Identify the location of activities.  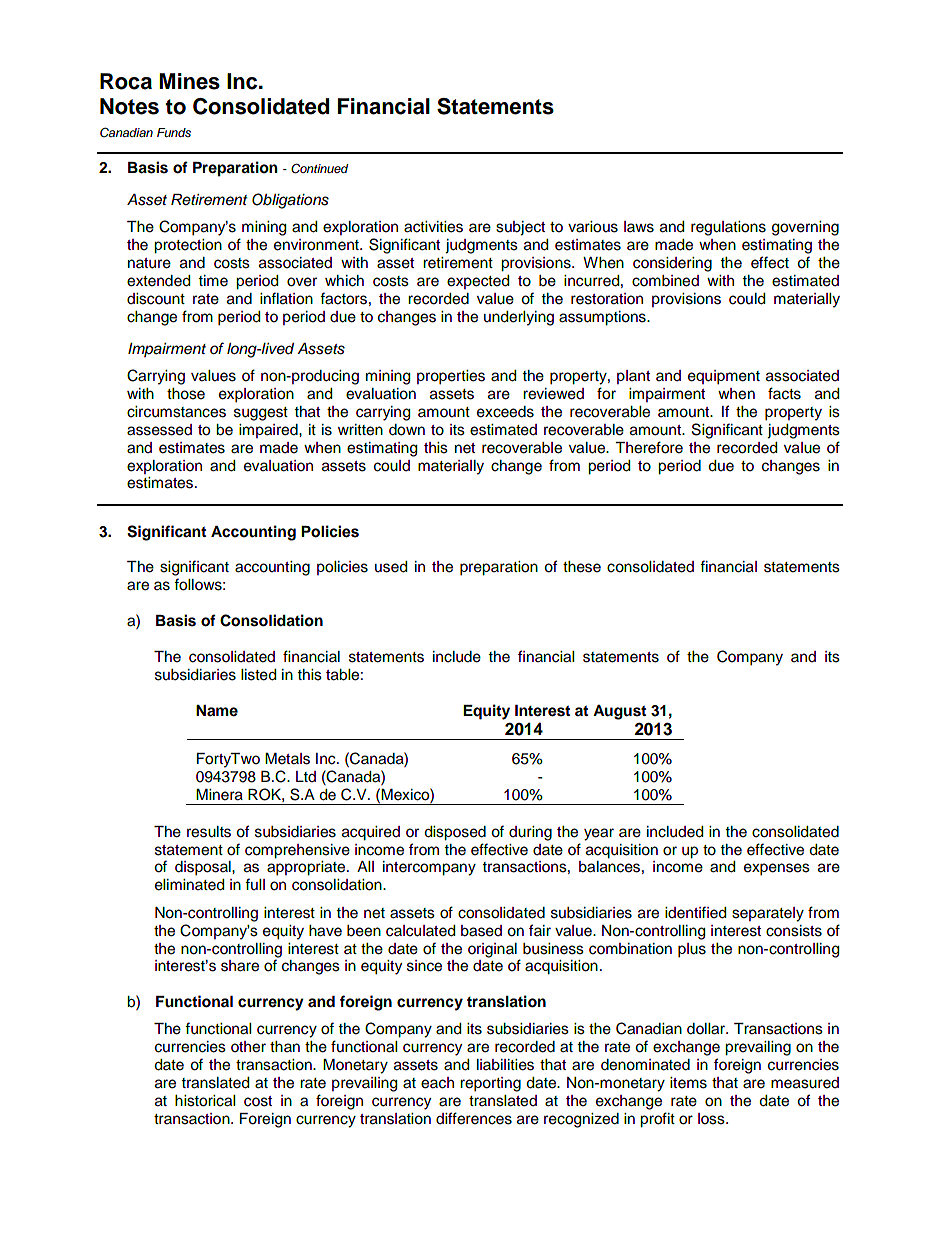
(433, 227).
